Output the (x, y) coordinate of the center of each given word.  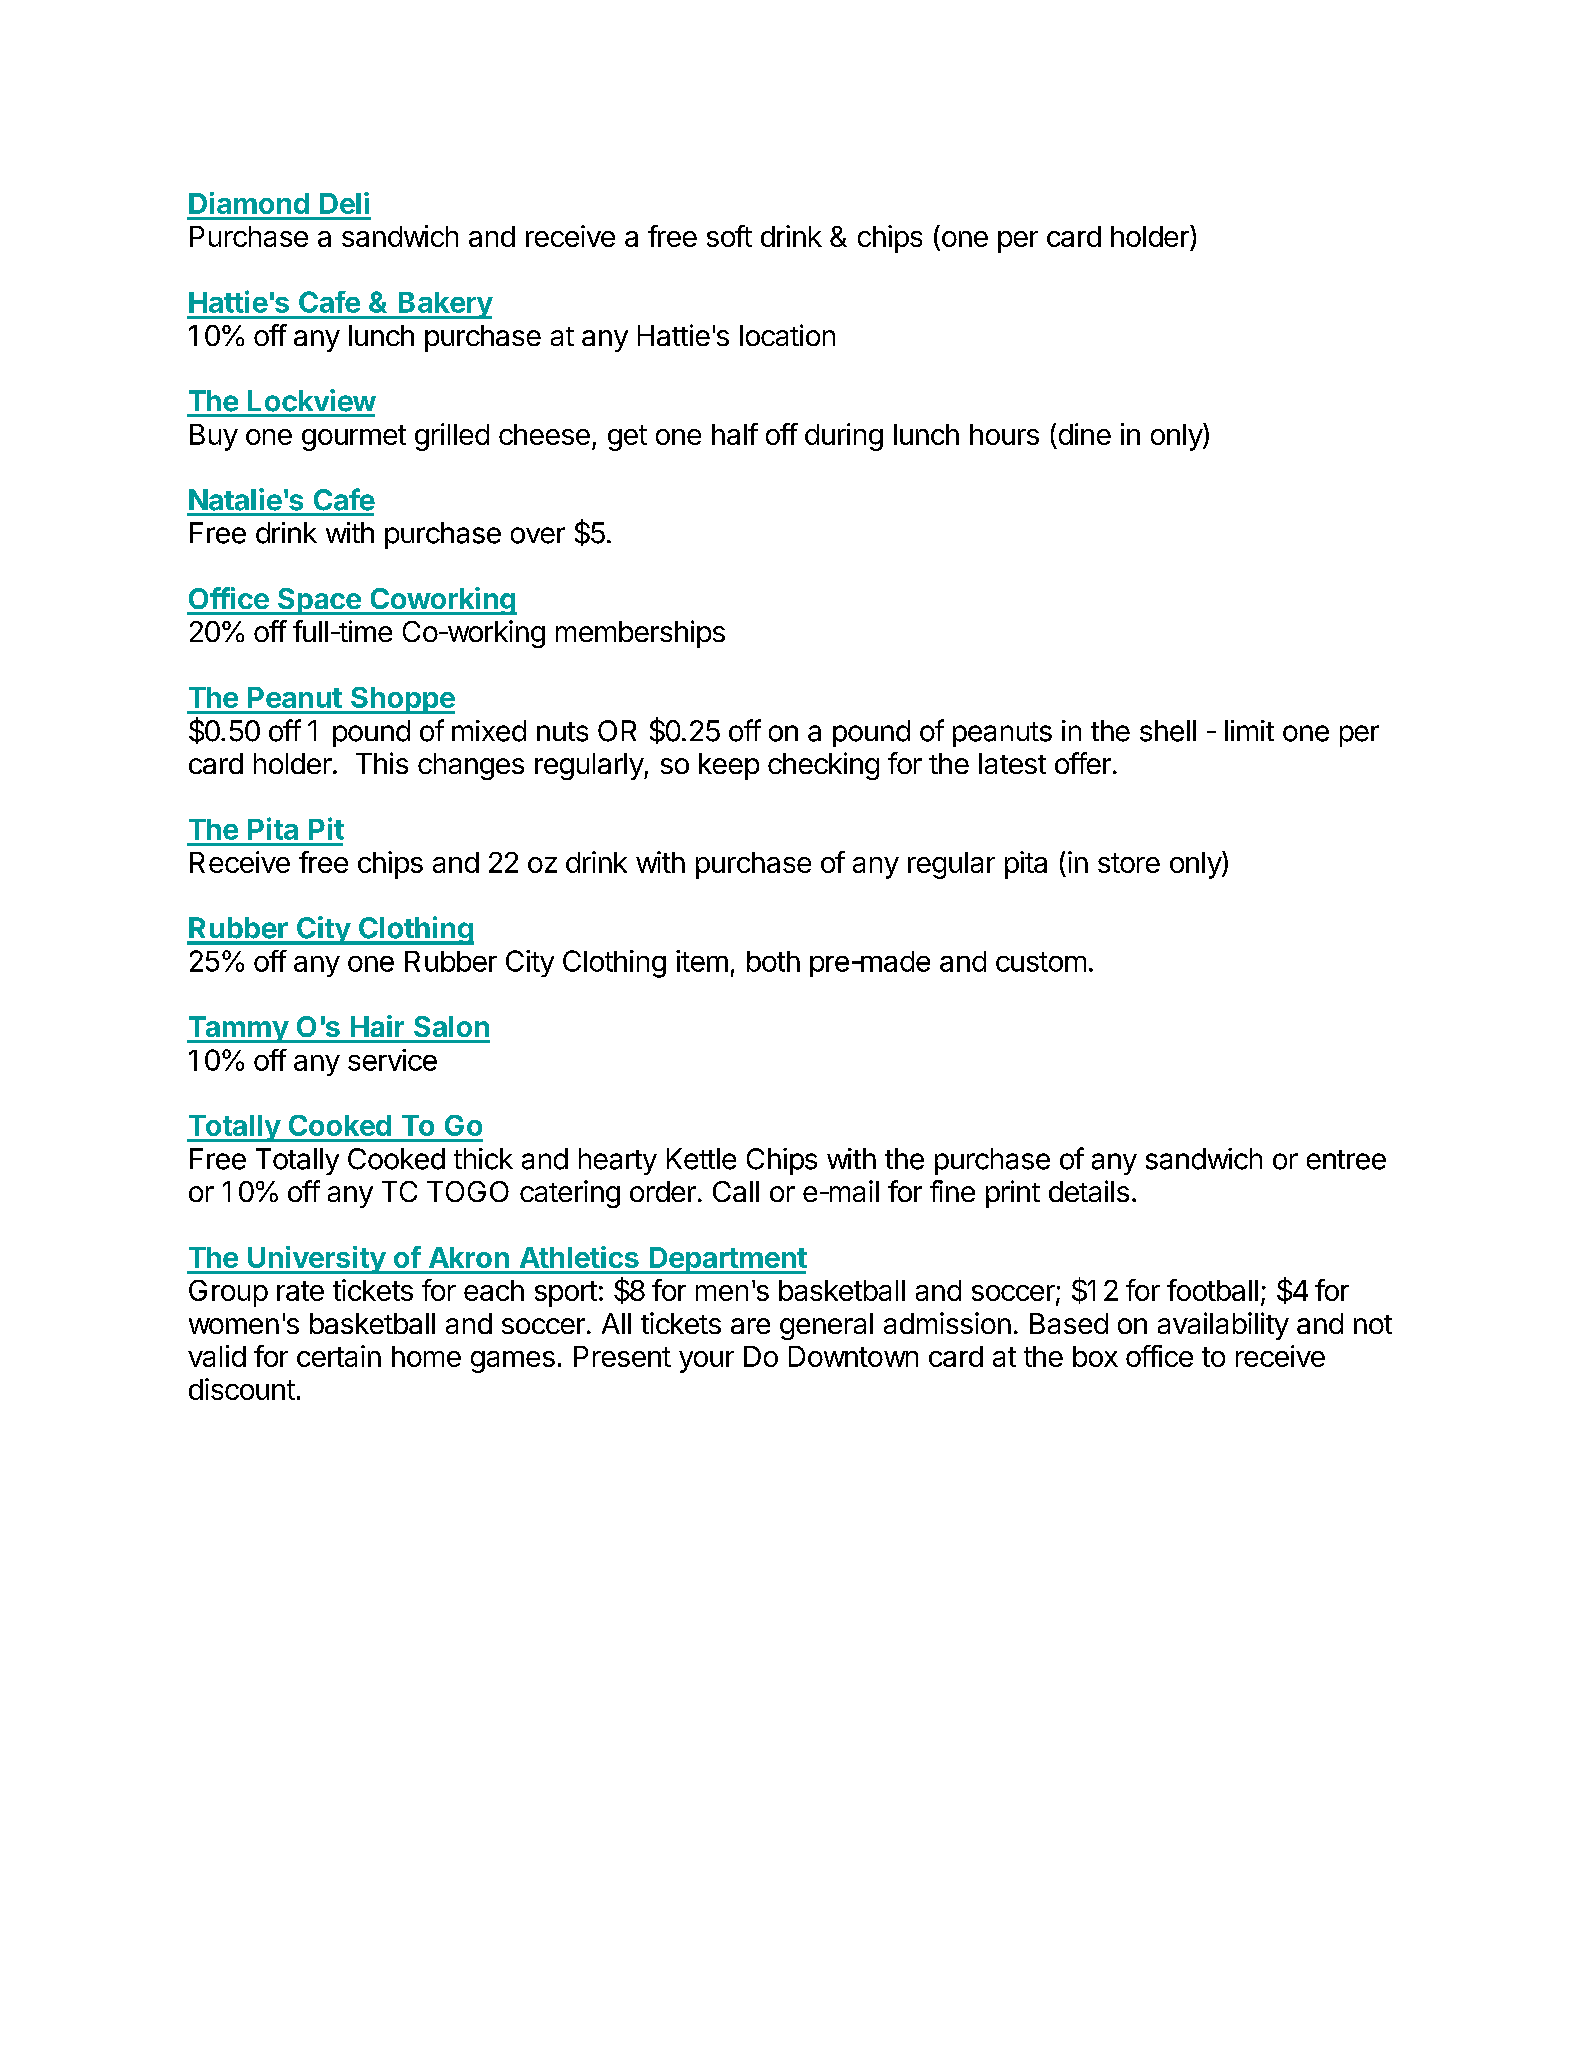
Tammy (238, 1029)
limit (1249, 730)
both (773, 961)
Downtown (853, 1356)
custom (1041, 962)
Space (319, 601)
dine (1085, 434)
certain (339, 1356)
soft (729, 236)
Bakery (444, 305)
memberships (640, 634)
